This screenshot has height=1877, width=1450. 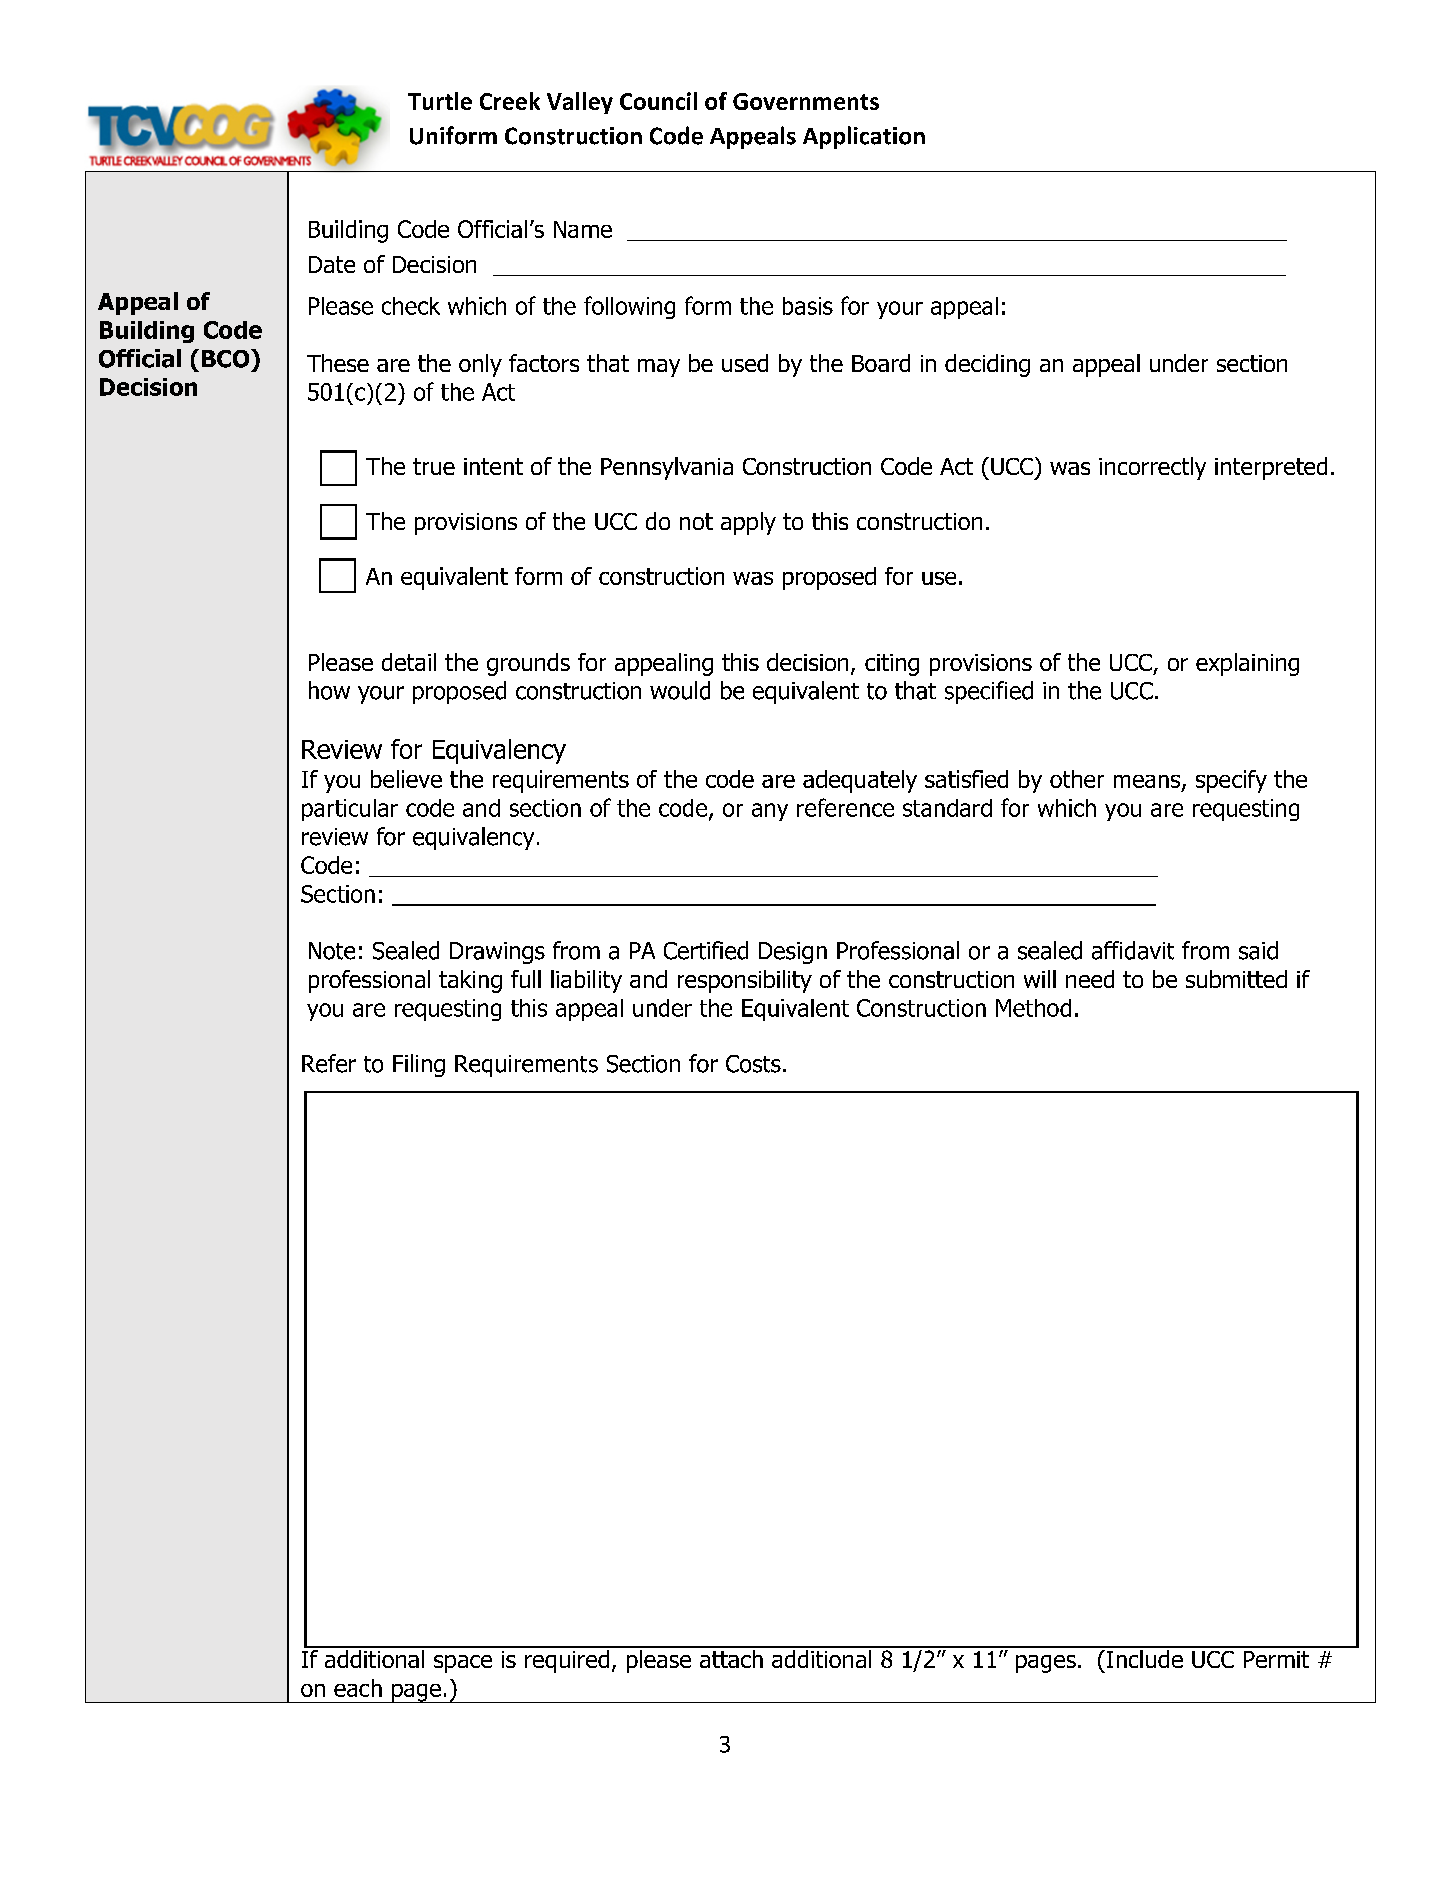 What do you see at coordinates (434, 466) in the screenshot?
I see `true` at bounding box center [434, 466].
